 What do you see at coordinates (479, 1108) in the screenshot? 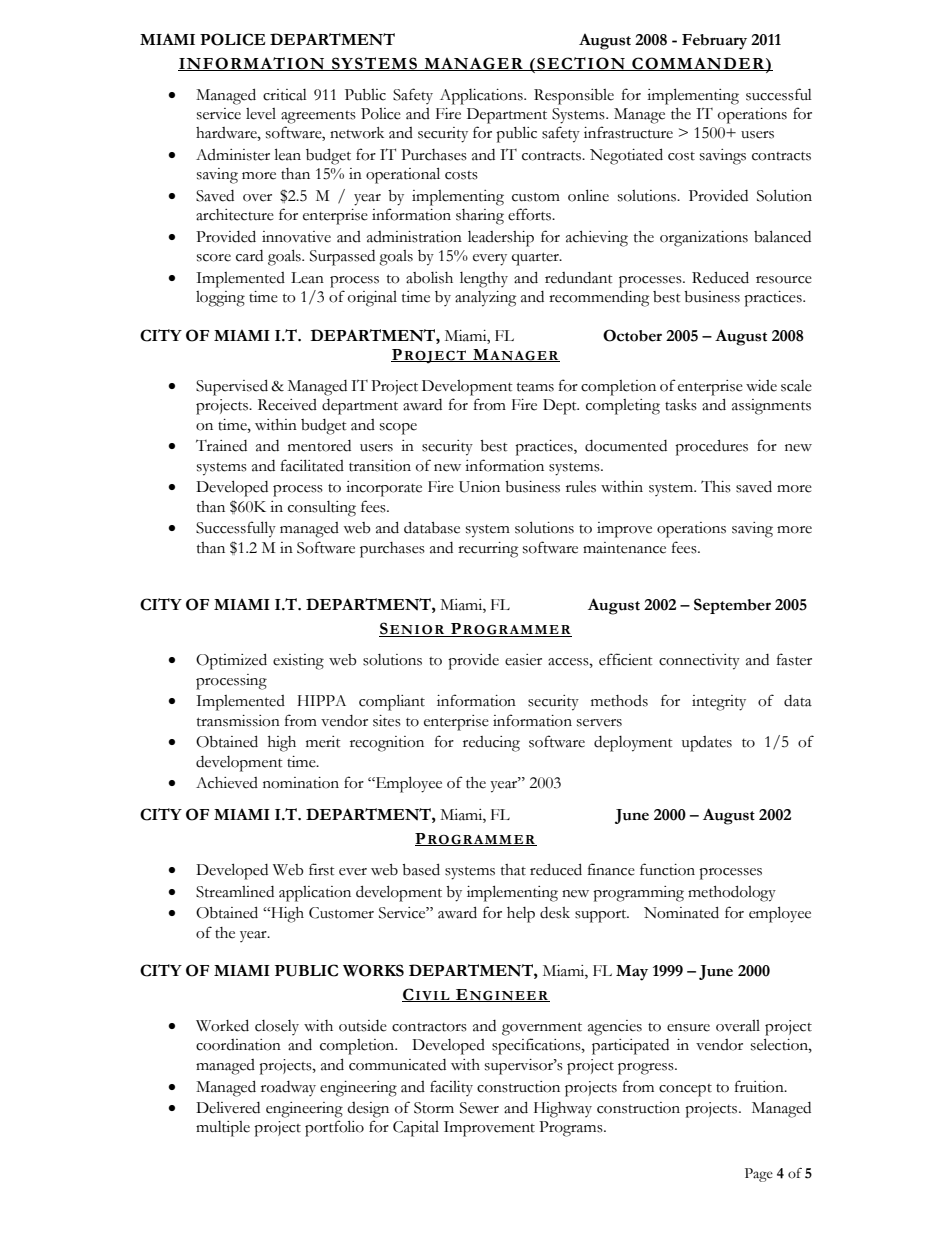
I see `Sewer` at bounding box center [479, 1108].
